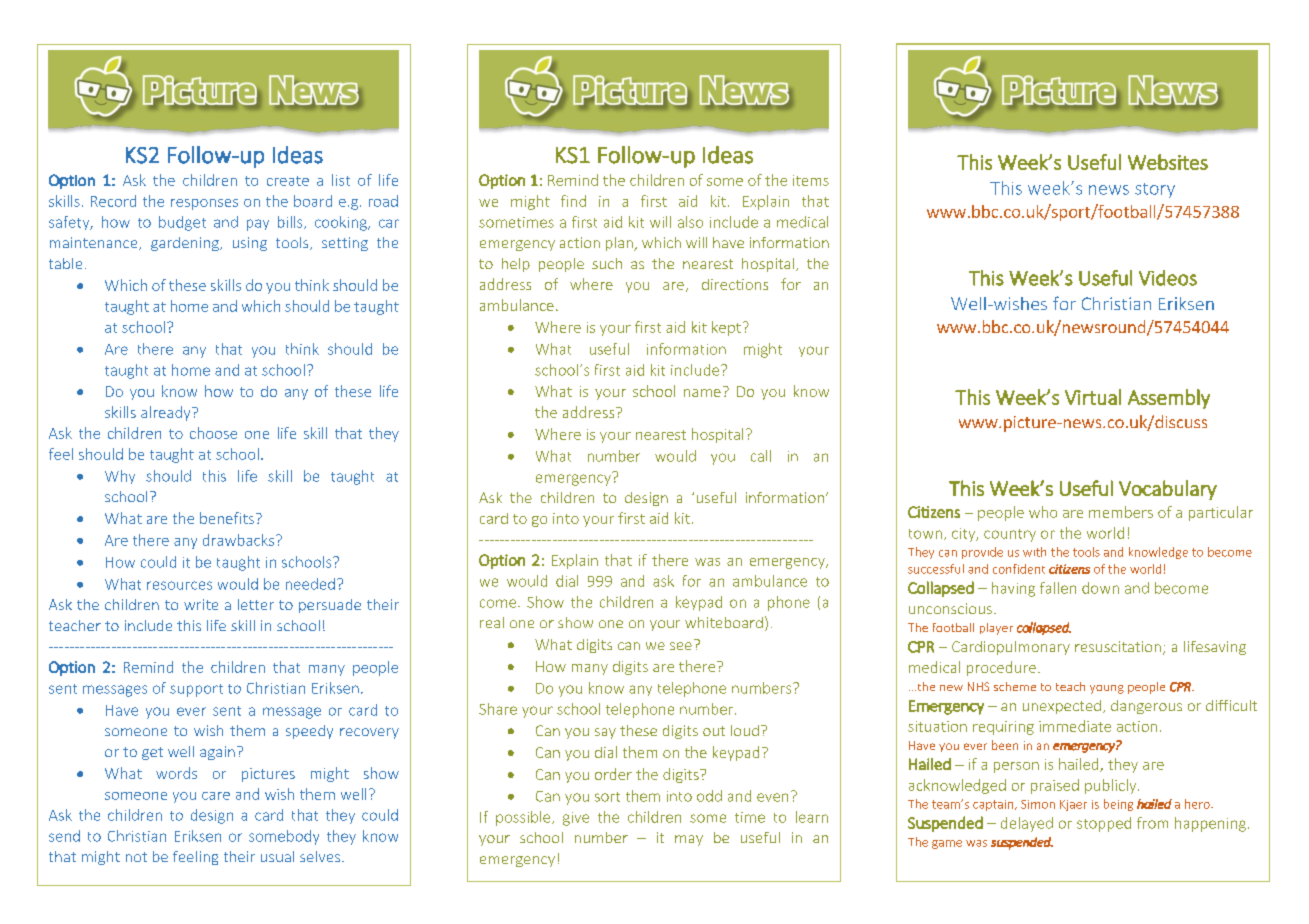  What do you see at coordinates (1121, 512) in the image?
I see `members` at bounding box center [1121, 512].
